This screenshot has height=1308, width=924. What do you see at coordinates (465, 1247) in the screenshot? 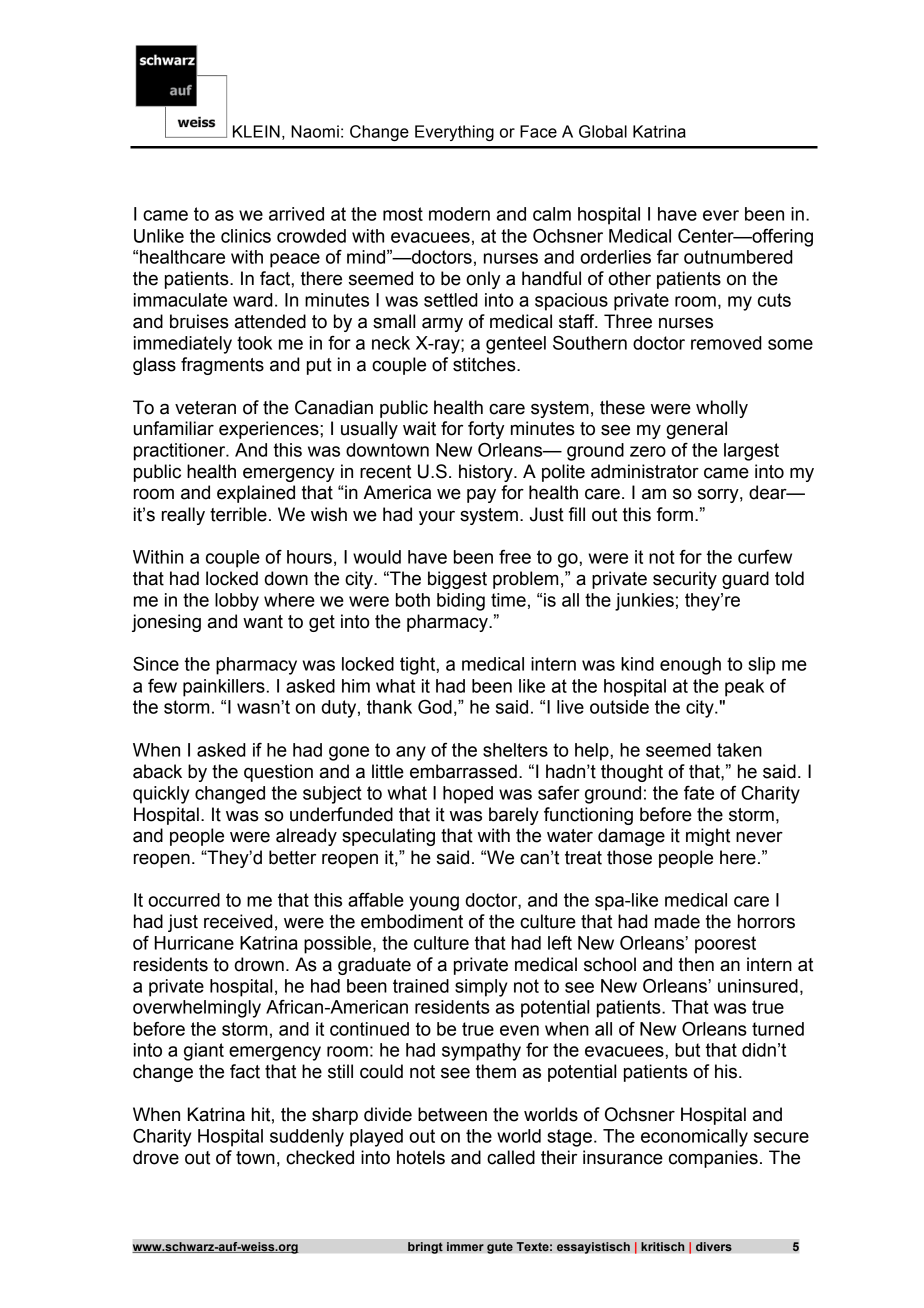
I see `immer` at bounding box center [465, 1247].
